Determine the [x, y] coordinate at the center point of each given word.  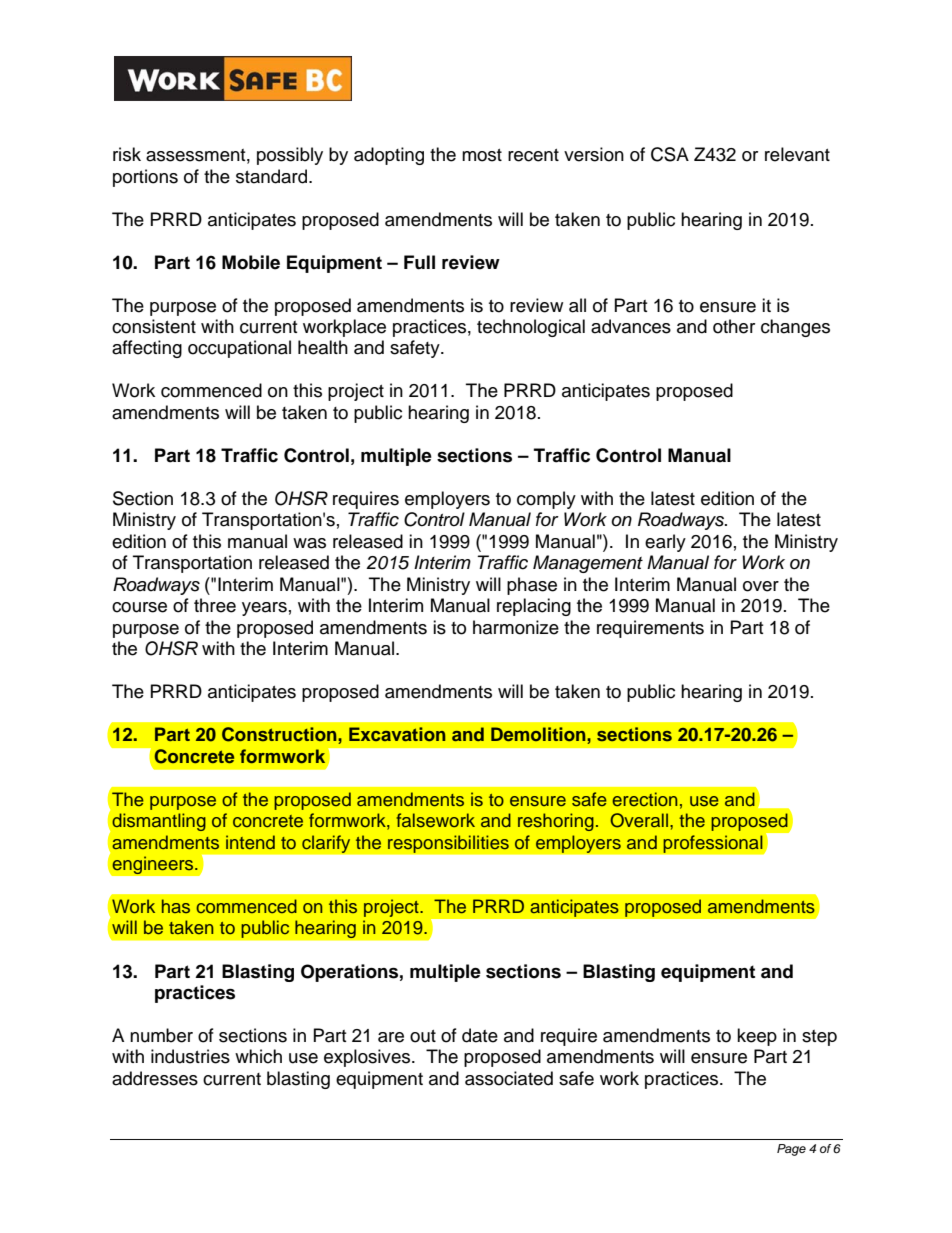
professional [713, 844]
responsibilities [448, 844]
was [309, 543]
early [665, 543]
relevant [797, 154]
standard [273, 176]
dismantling [159, 822]
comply [546, 500]
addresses [155, 1078]
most [482, 155]
